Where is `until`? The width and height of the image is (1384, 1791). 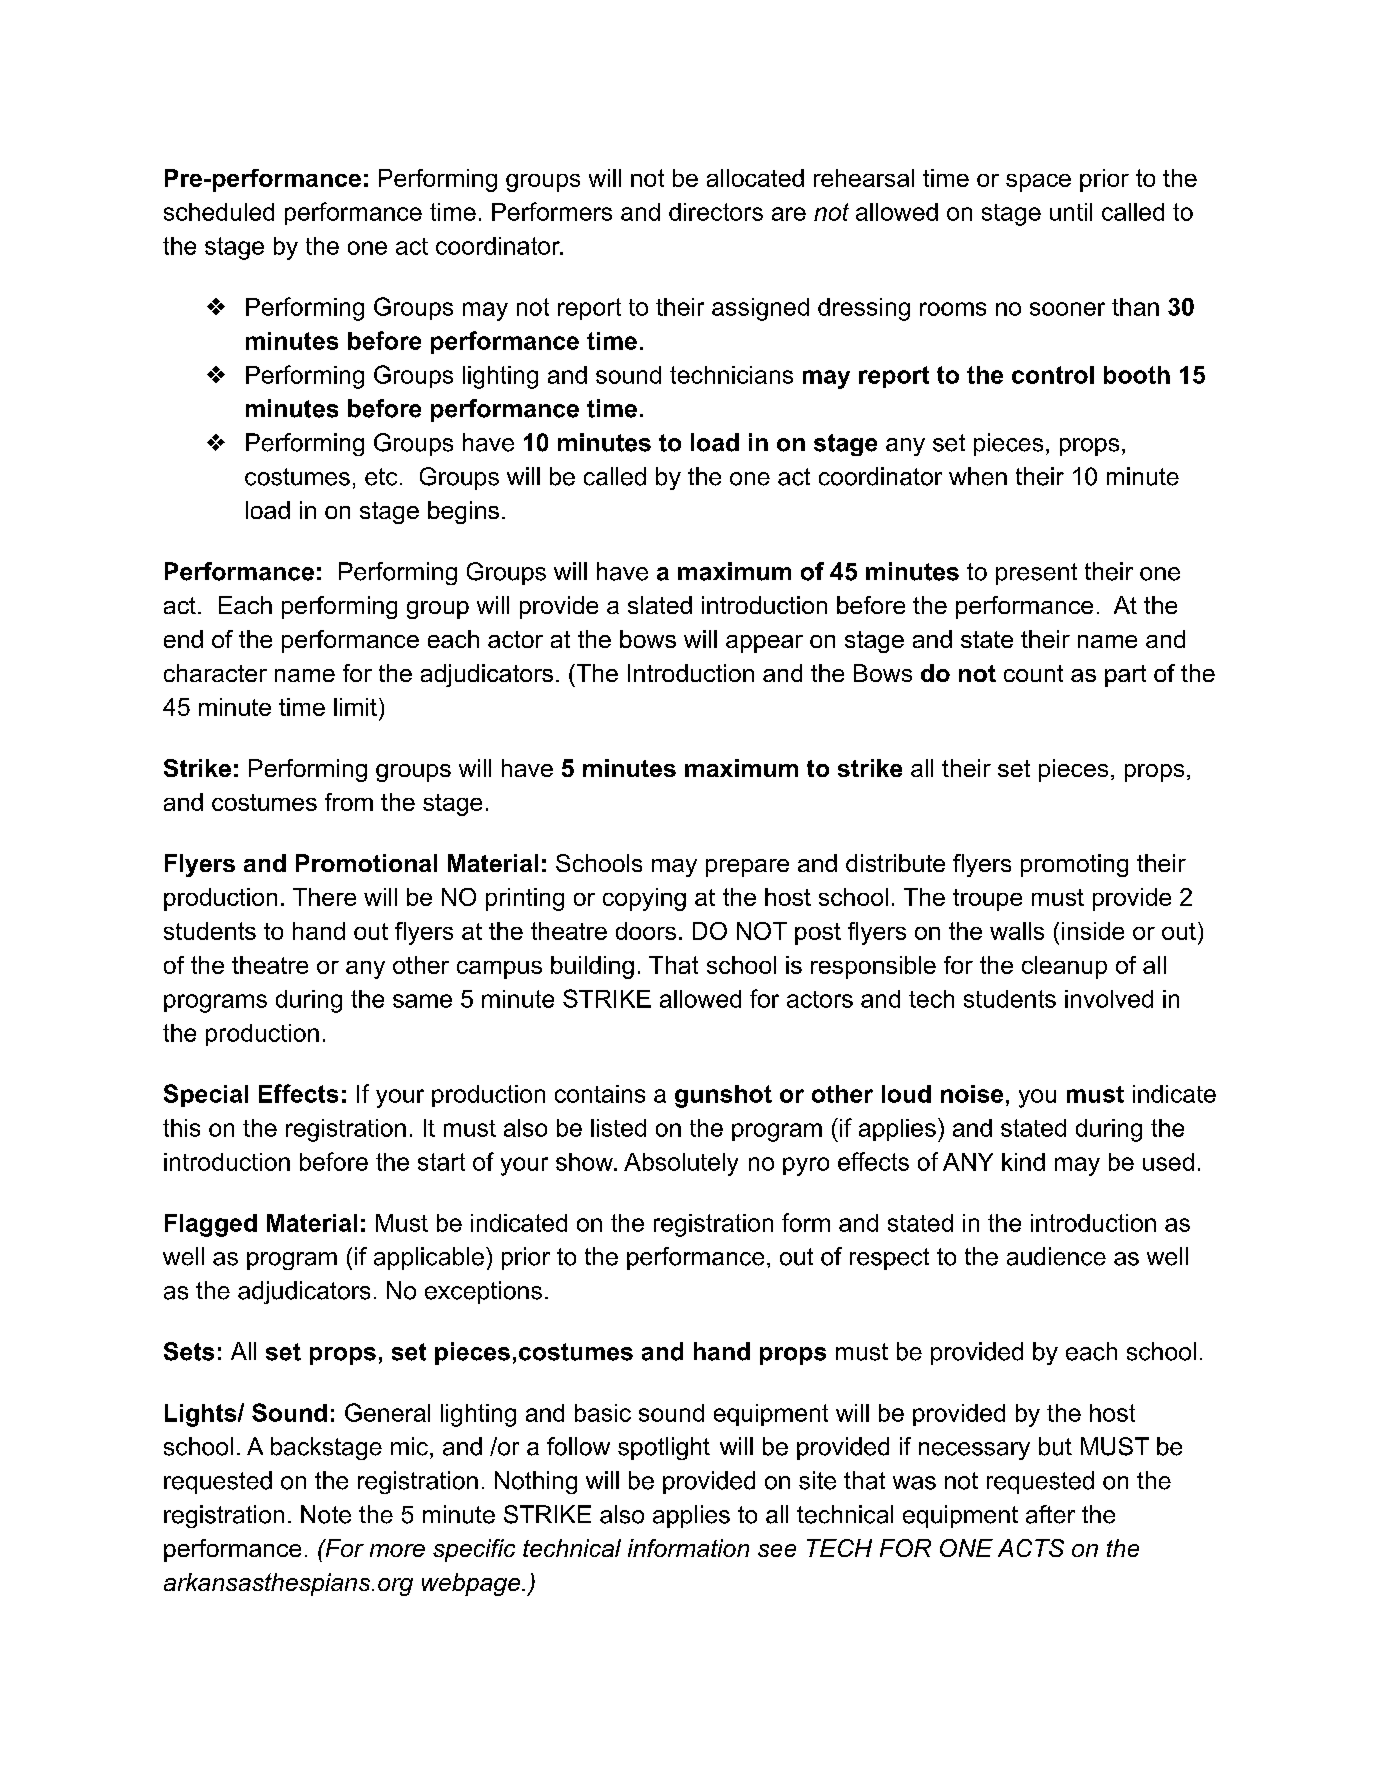
until is located at coordinates (1071, 212).
